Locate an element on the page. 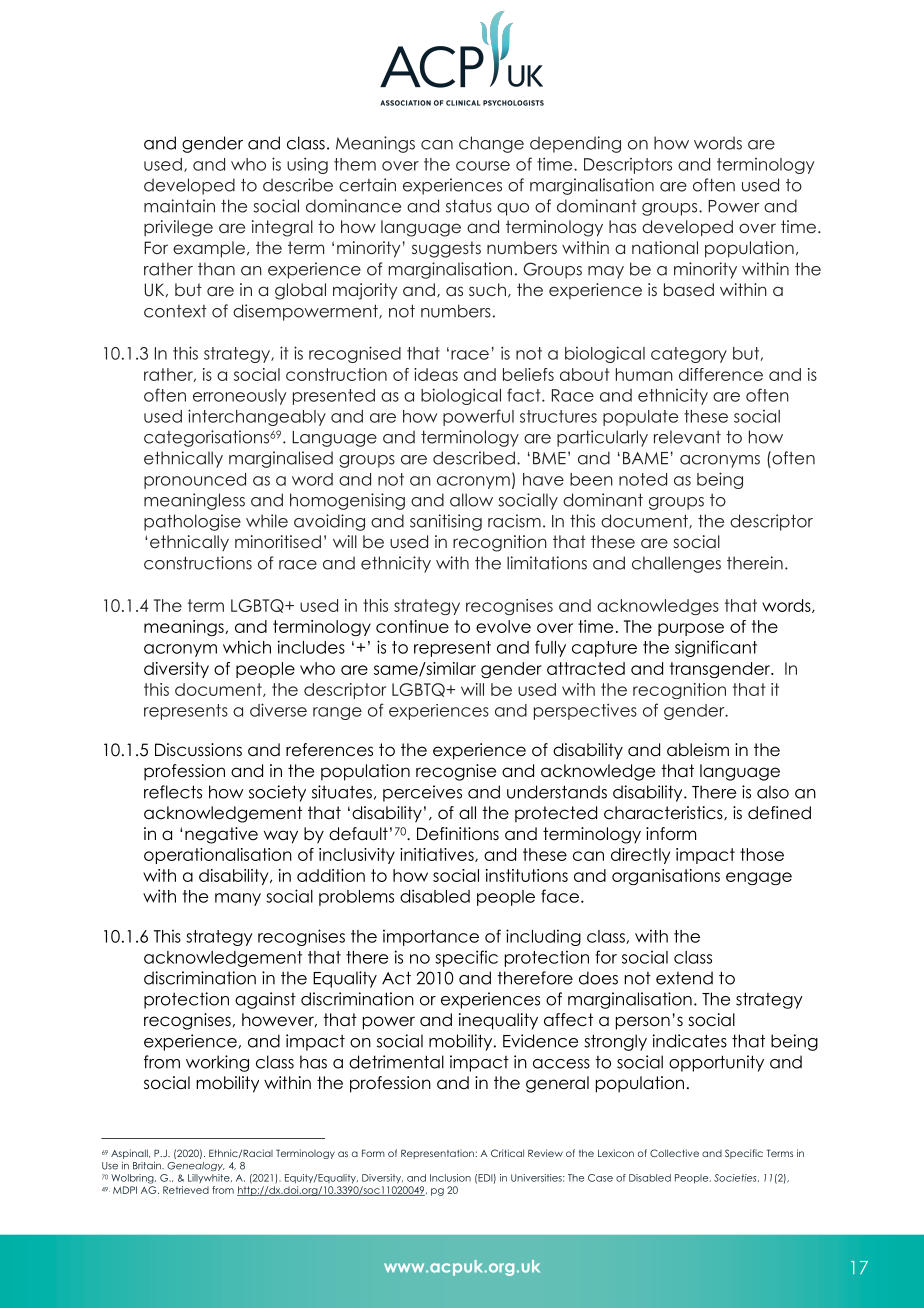  maintain is located at coordinates (179, 206).
